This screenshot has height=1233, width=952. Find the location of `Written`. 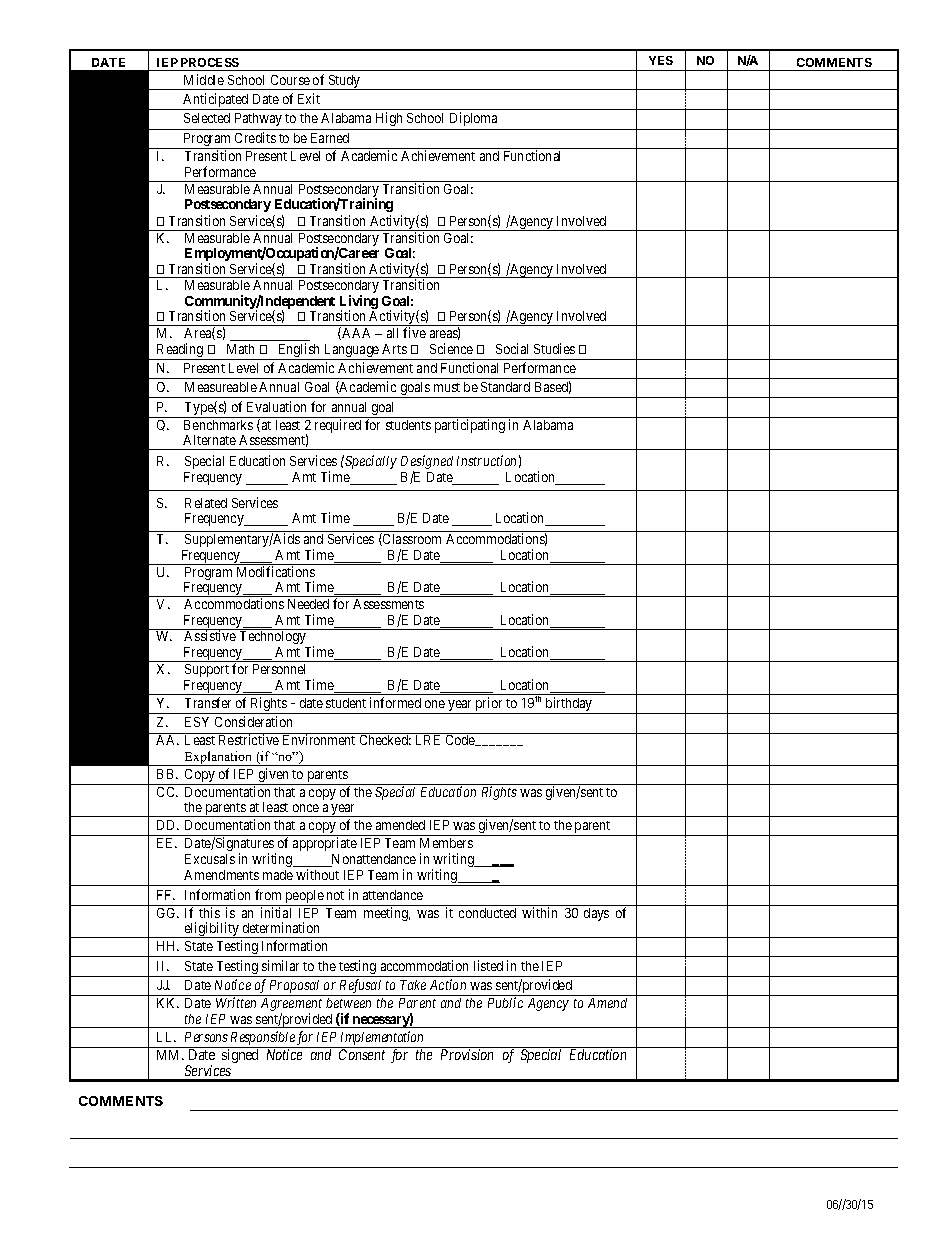

Written is located at coordinates (236, 1002).
